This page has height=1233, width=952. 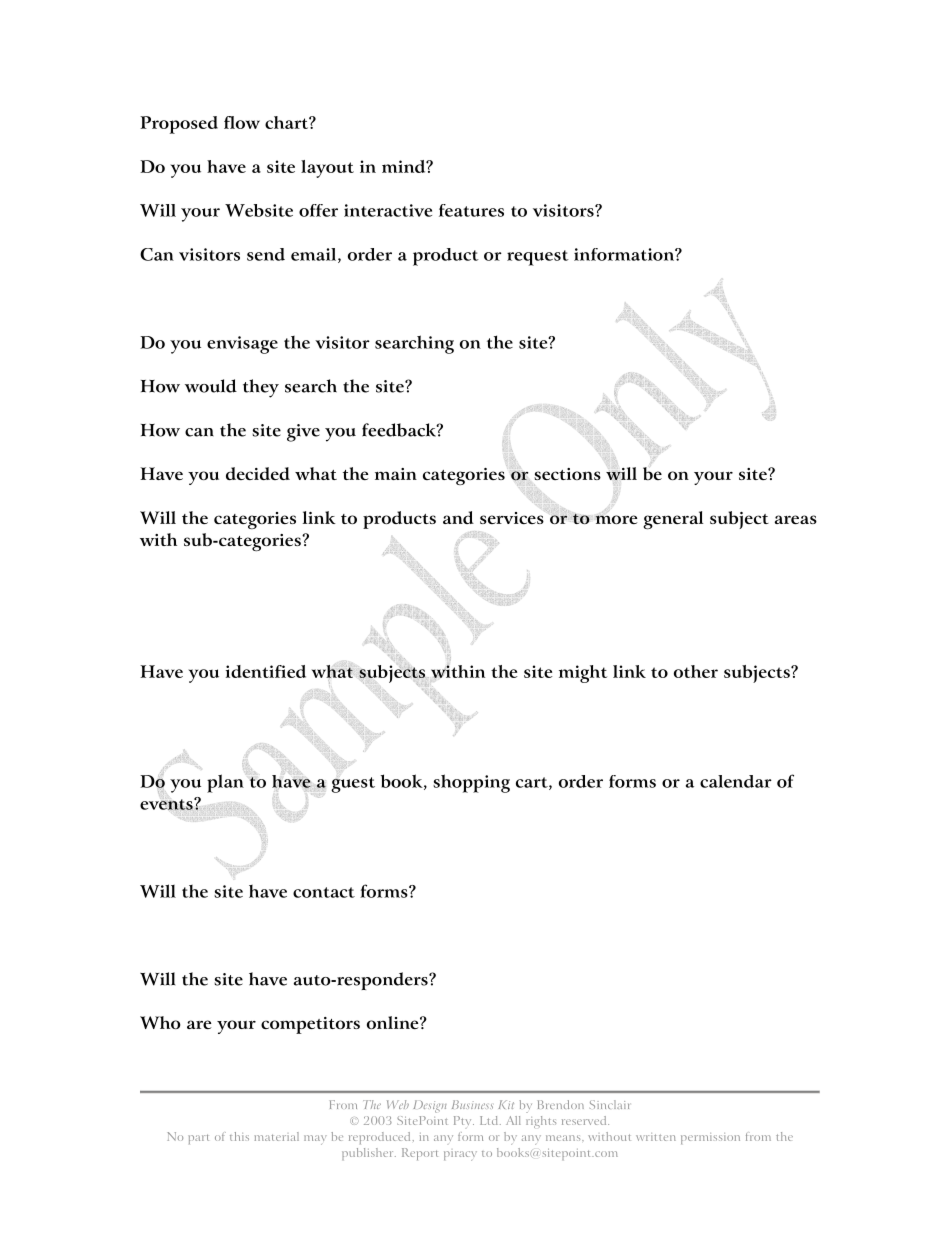 I want to click on features, so click(x=471, y=210).
